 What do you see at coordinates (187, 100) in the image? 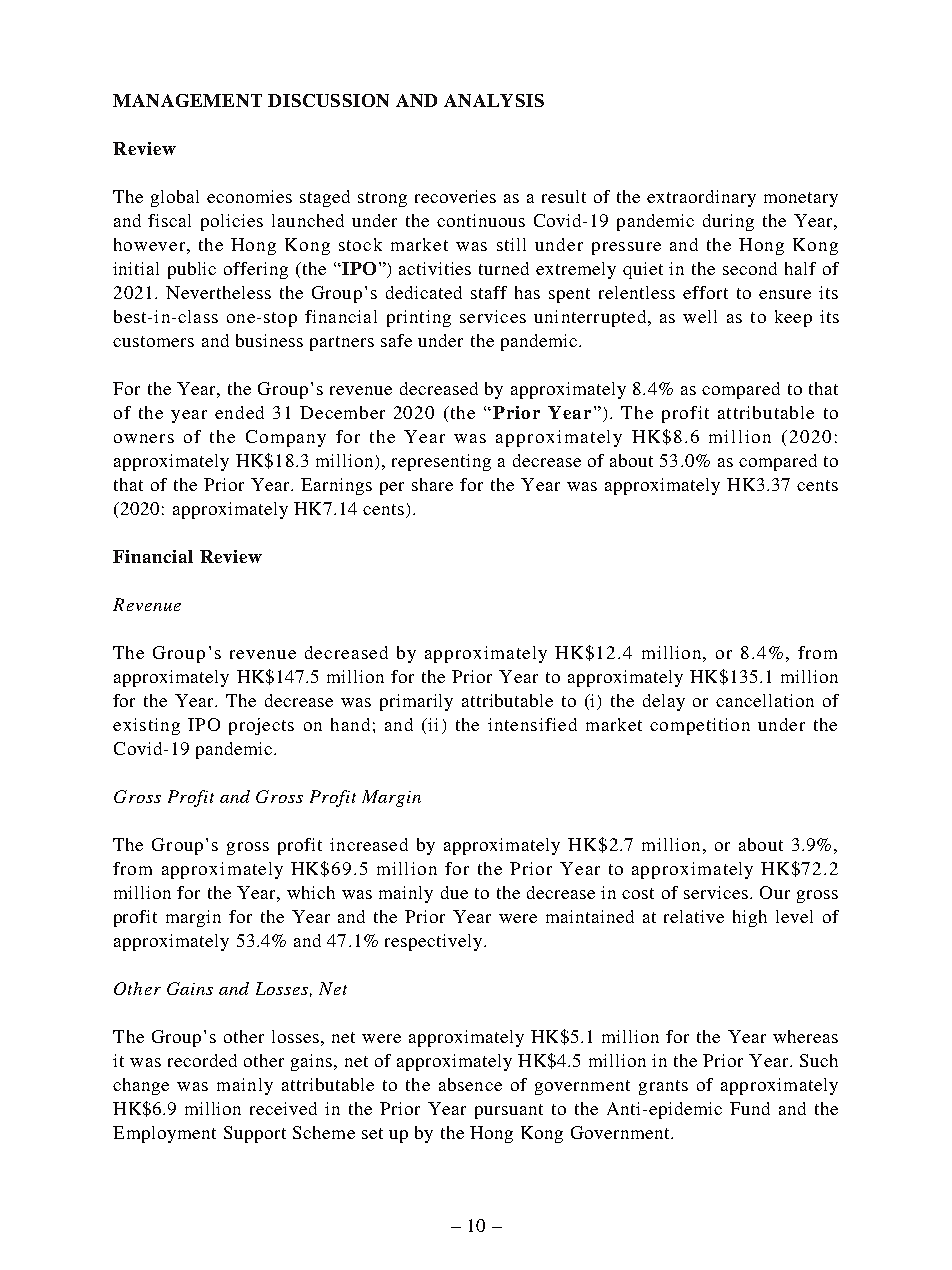
I see `MANAGEMENT` at bounding box center [187, 100].
